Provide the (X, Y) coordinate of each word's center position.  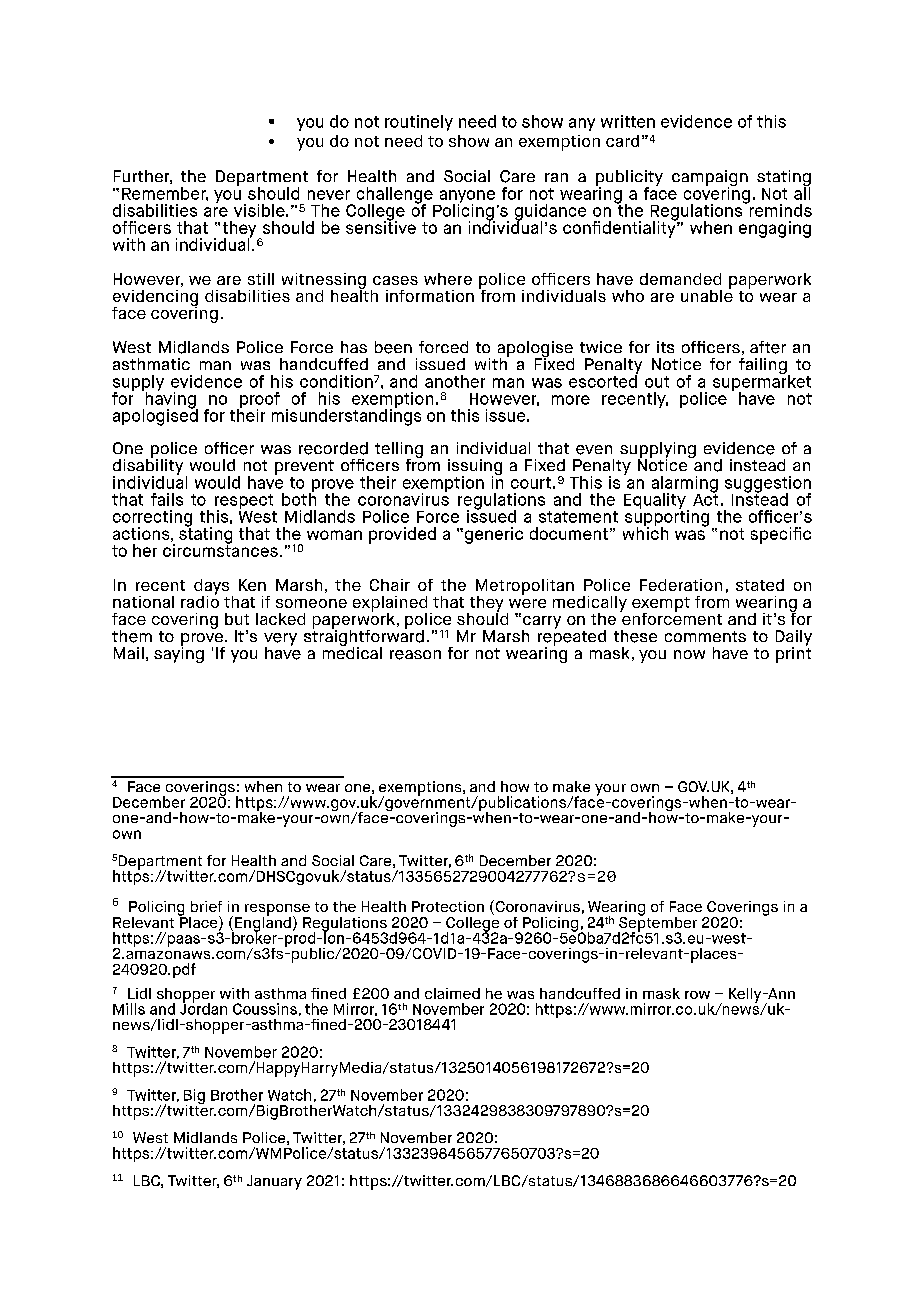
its (665, 347)
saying (179, 653)
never (329, 195)
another (455, 381)
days (211, 588)
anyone (466, 198)
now (689, 654)
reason (415, 655)
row (697, 995)
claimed (452, 993)
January (274, 1182)
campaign (710, 179)
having (170, 400)
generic (492, 535)
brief (206, 906)
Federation (681, 585)
